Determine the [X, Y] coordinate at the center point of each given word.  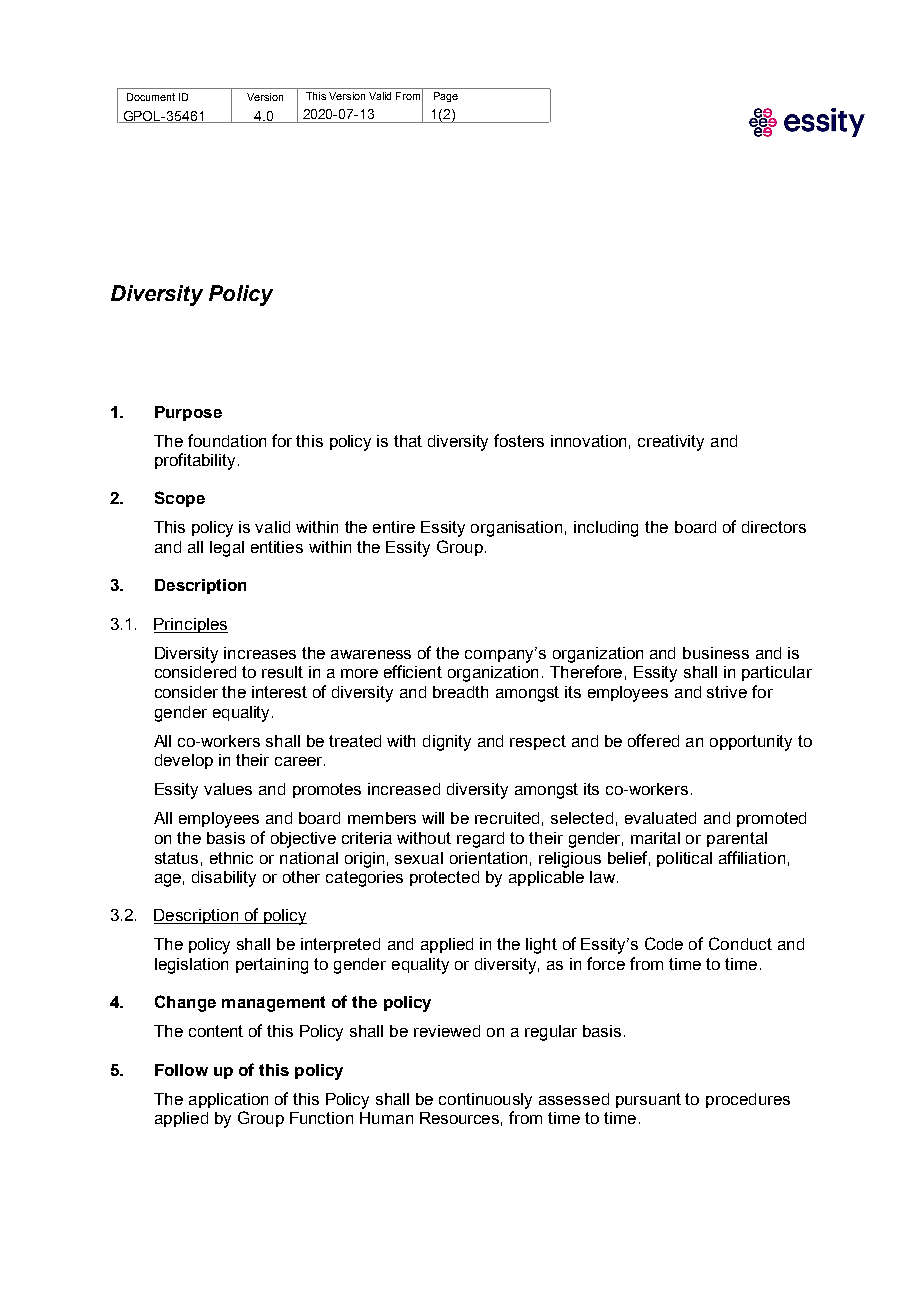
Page [446, 97]
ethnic [231, 858]
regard [480, 840]
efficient [413, 671]
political [684, 859]
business [716, 653]
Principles [191, 625]
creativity [671, 443]
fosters [519, 440]
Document [151, 97]
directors [774, 527]
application [228, 1100]
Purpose [188, 413]
